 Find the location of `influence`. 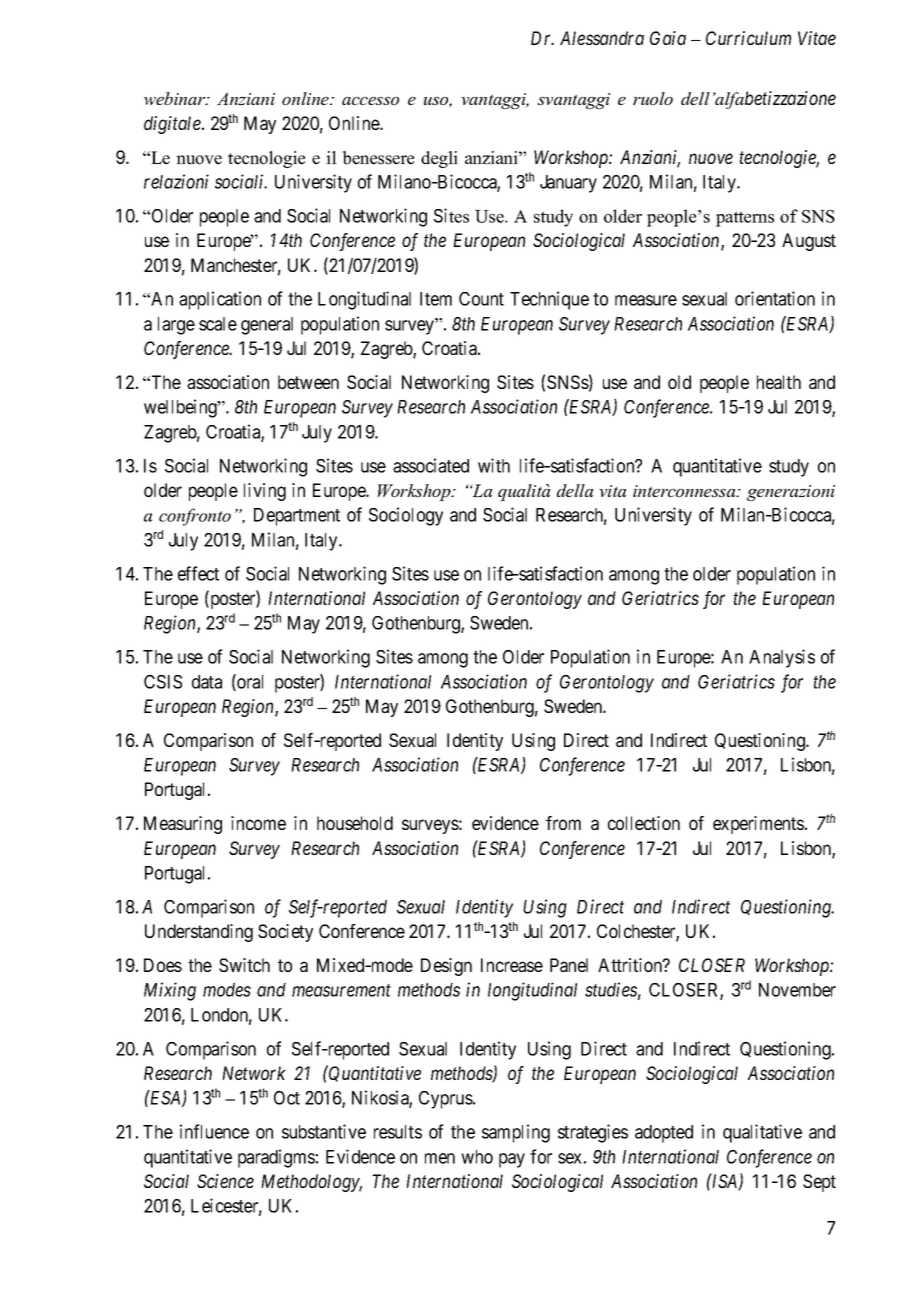

influence is located at coordinates (214, 1131).
